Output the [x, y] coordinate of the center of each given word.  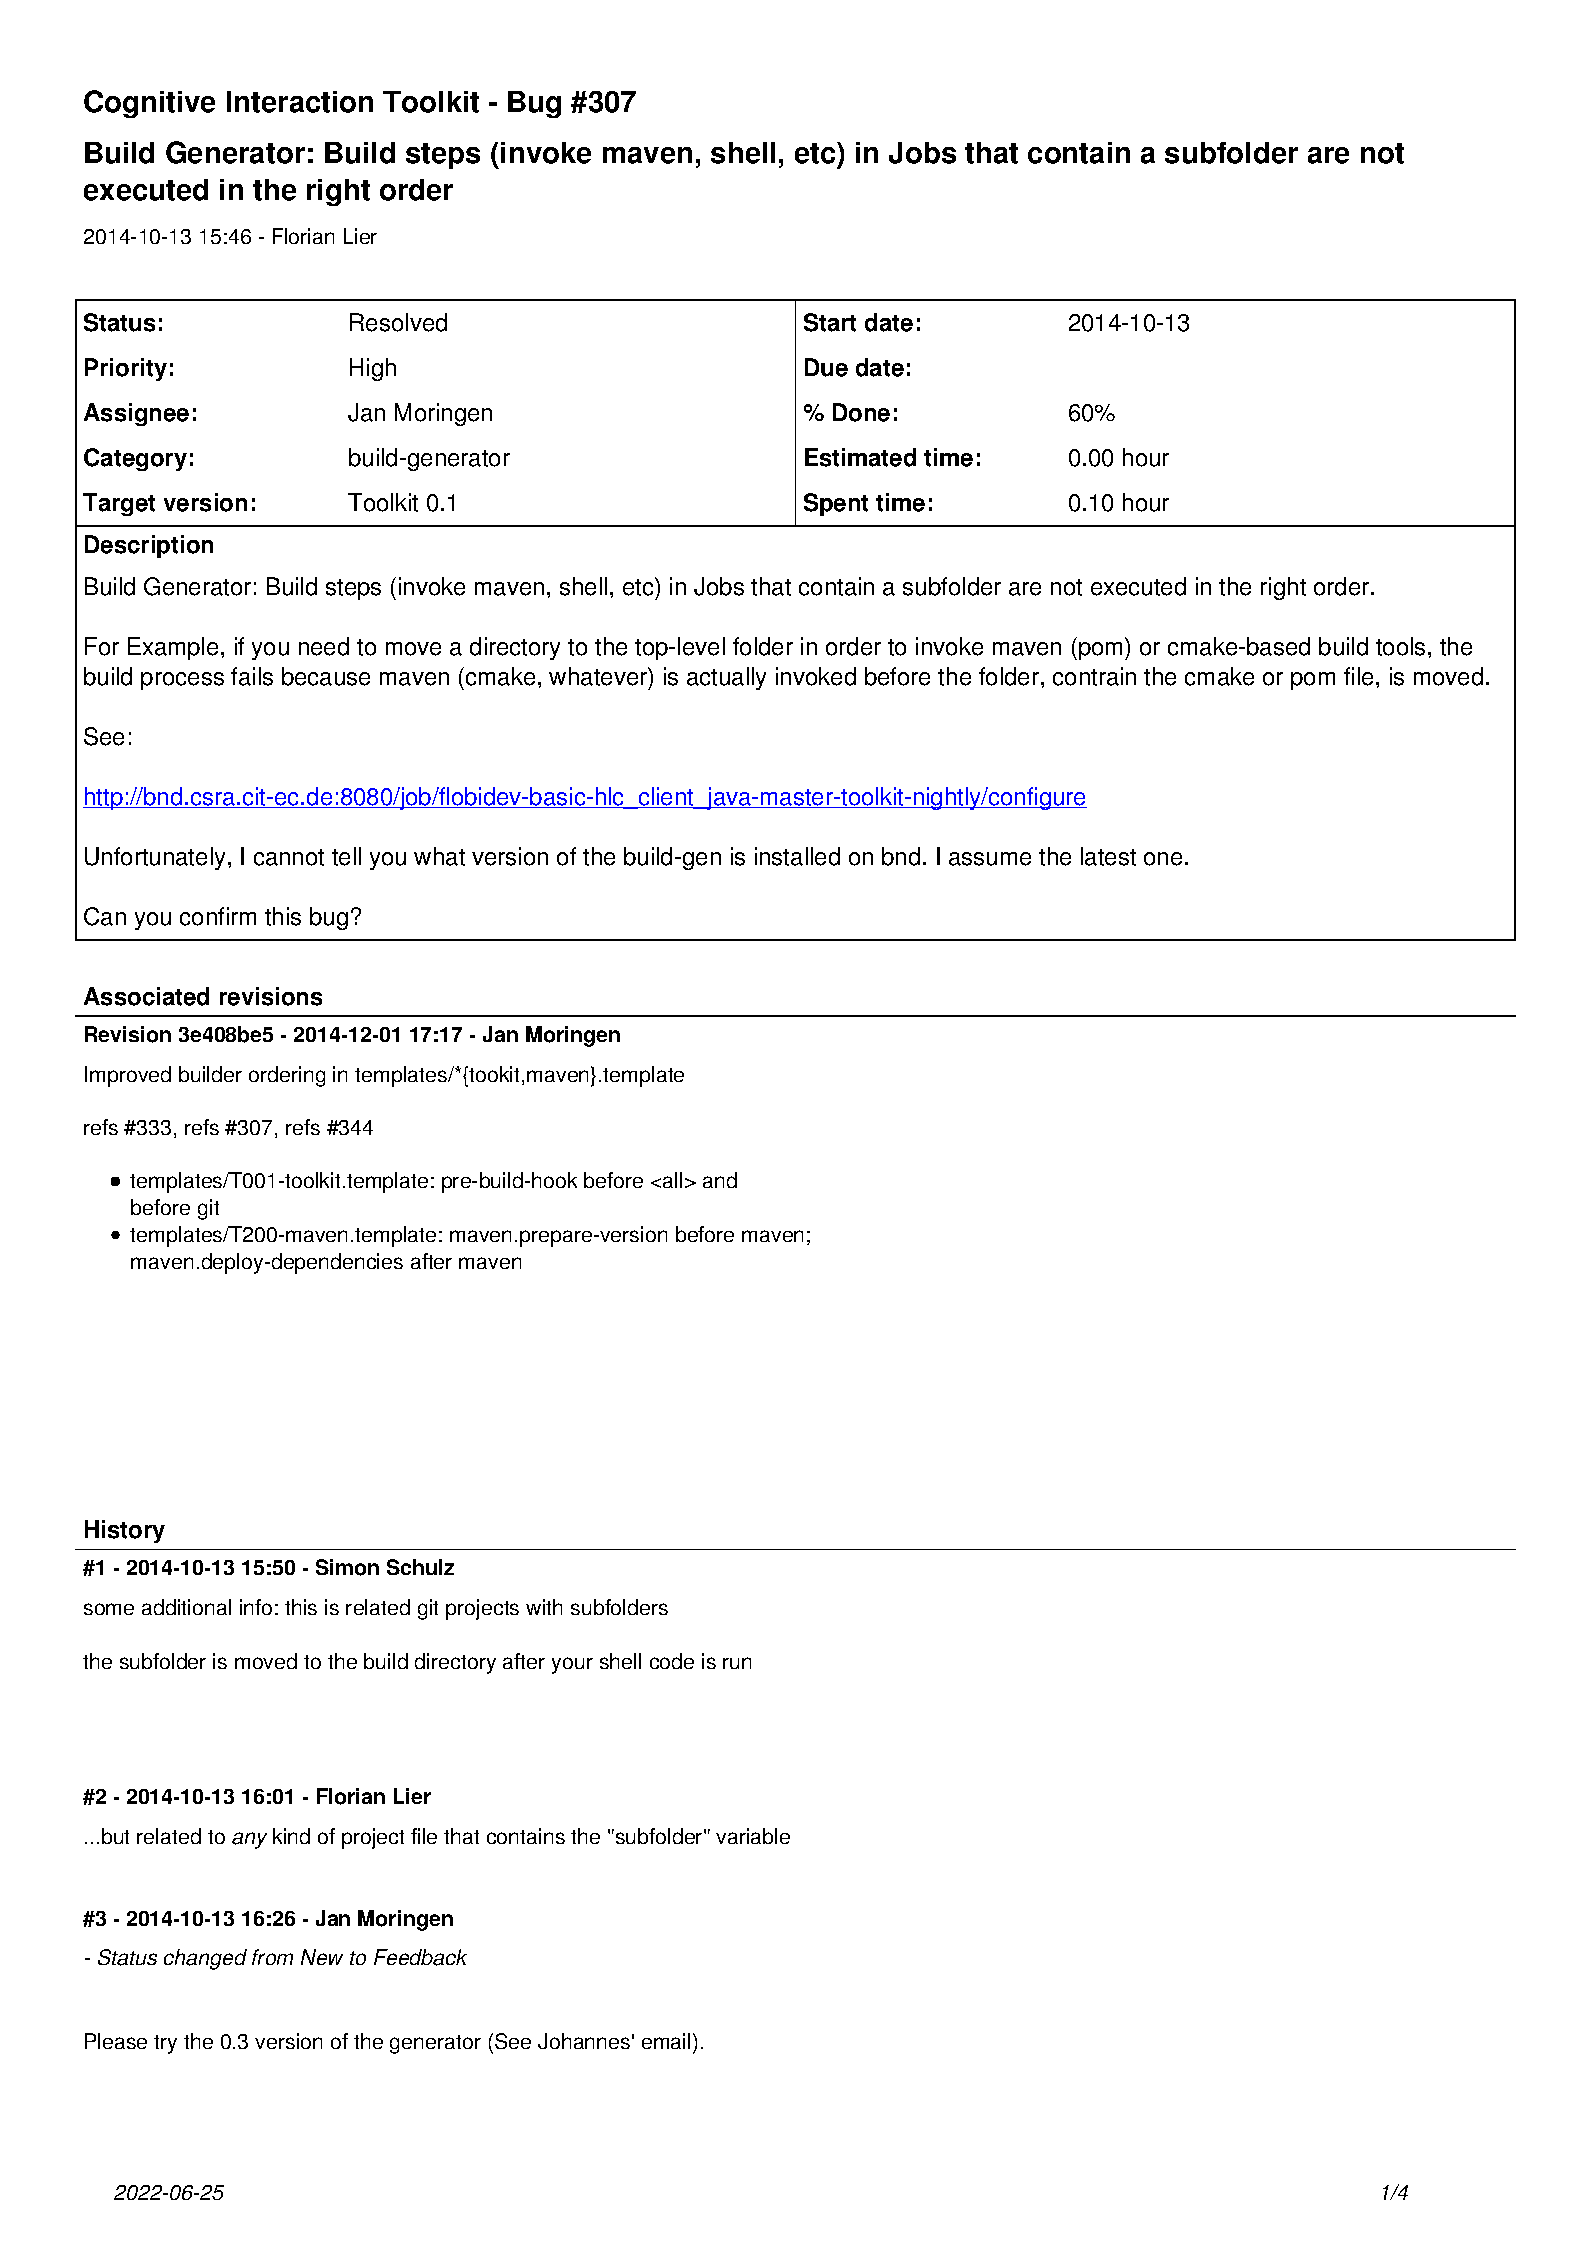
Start [830, 322]
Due [826, 367]
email [666, 2041]
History [125, 1531]
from [272, 1957]
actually [726, 678]
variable [753, 1836]
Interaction [300, 102]
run [737, 1663]
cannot [289, 857]
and [720, 1180]
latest [1108, 856]
